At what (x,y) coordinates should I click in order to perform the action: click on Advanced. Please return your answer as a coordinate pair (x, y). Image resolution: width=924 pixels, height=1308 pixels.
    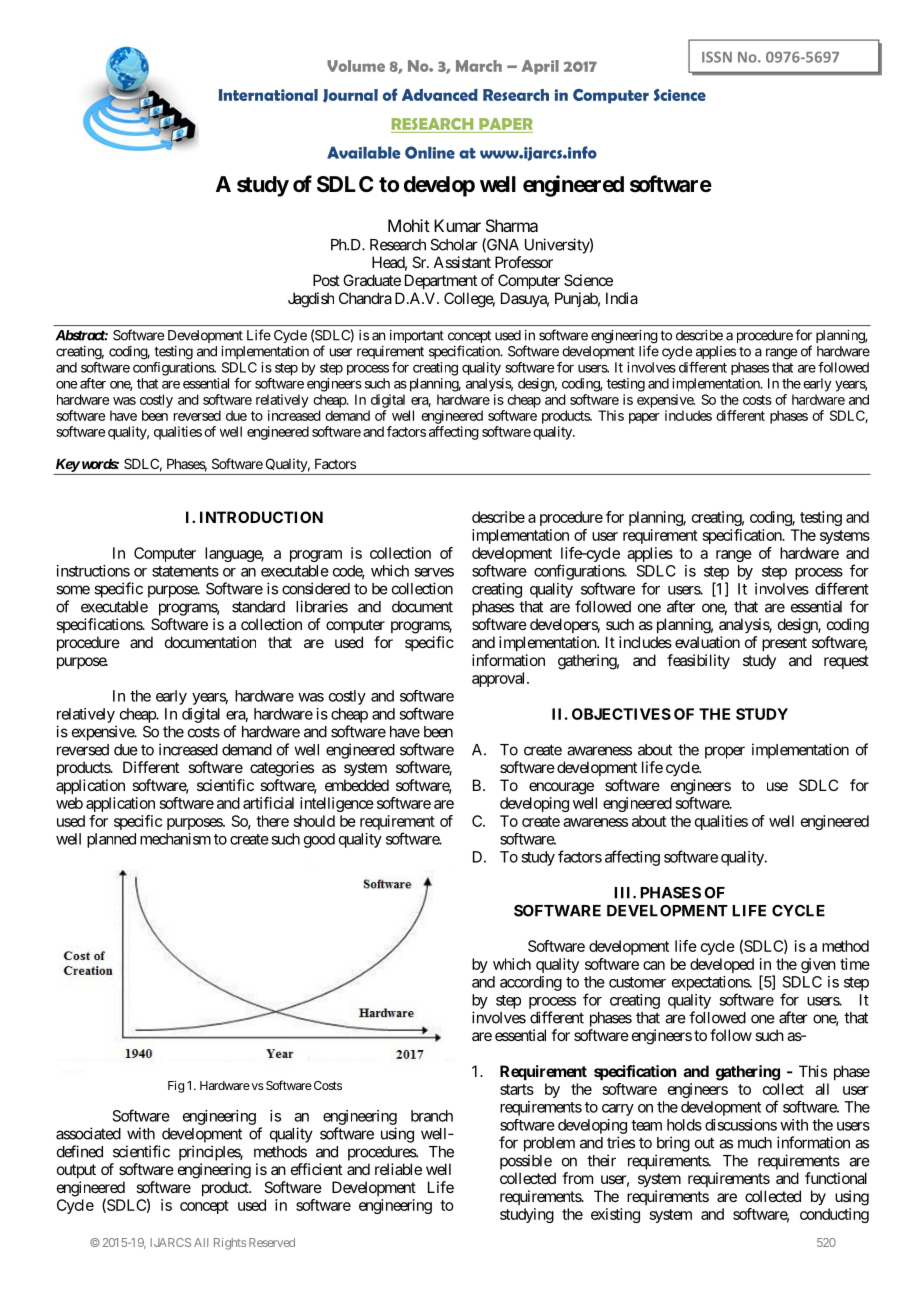
    Looking at the image, I should click on (440, 95).
